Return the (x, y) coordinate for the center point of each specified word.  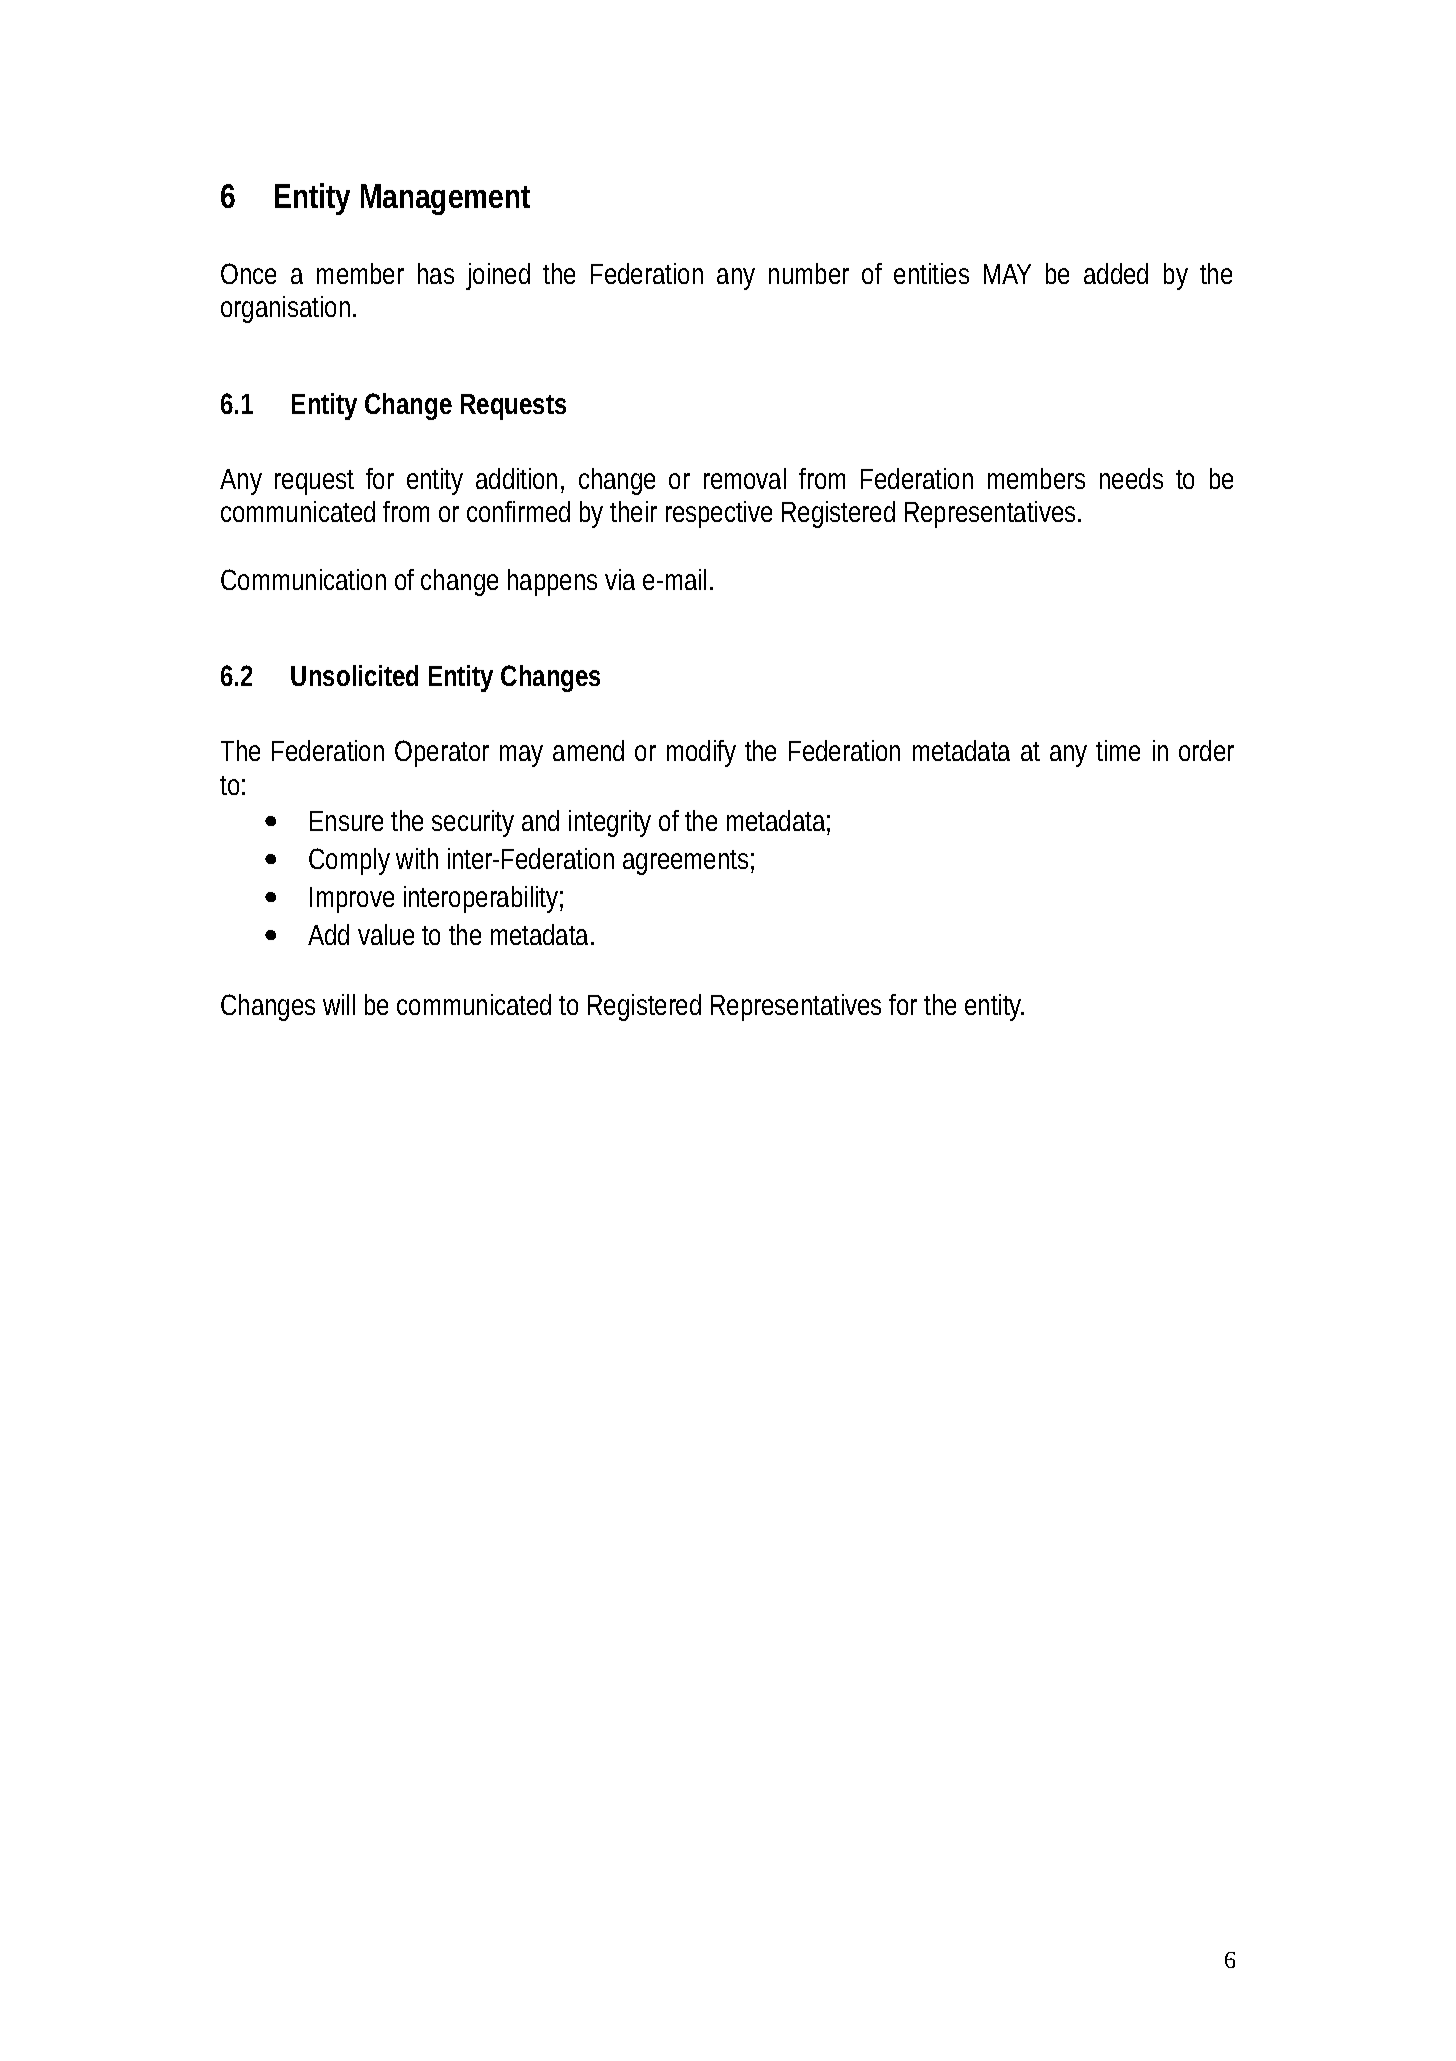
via (620, 579)
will (339, 1004)
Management (445, 199)
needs (1131, 478)
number (809, 273)
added (1116, 273)
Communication (303, 579)
